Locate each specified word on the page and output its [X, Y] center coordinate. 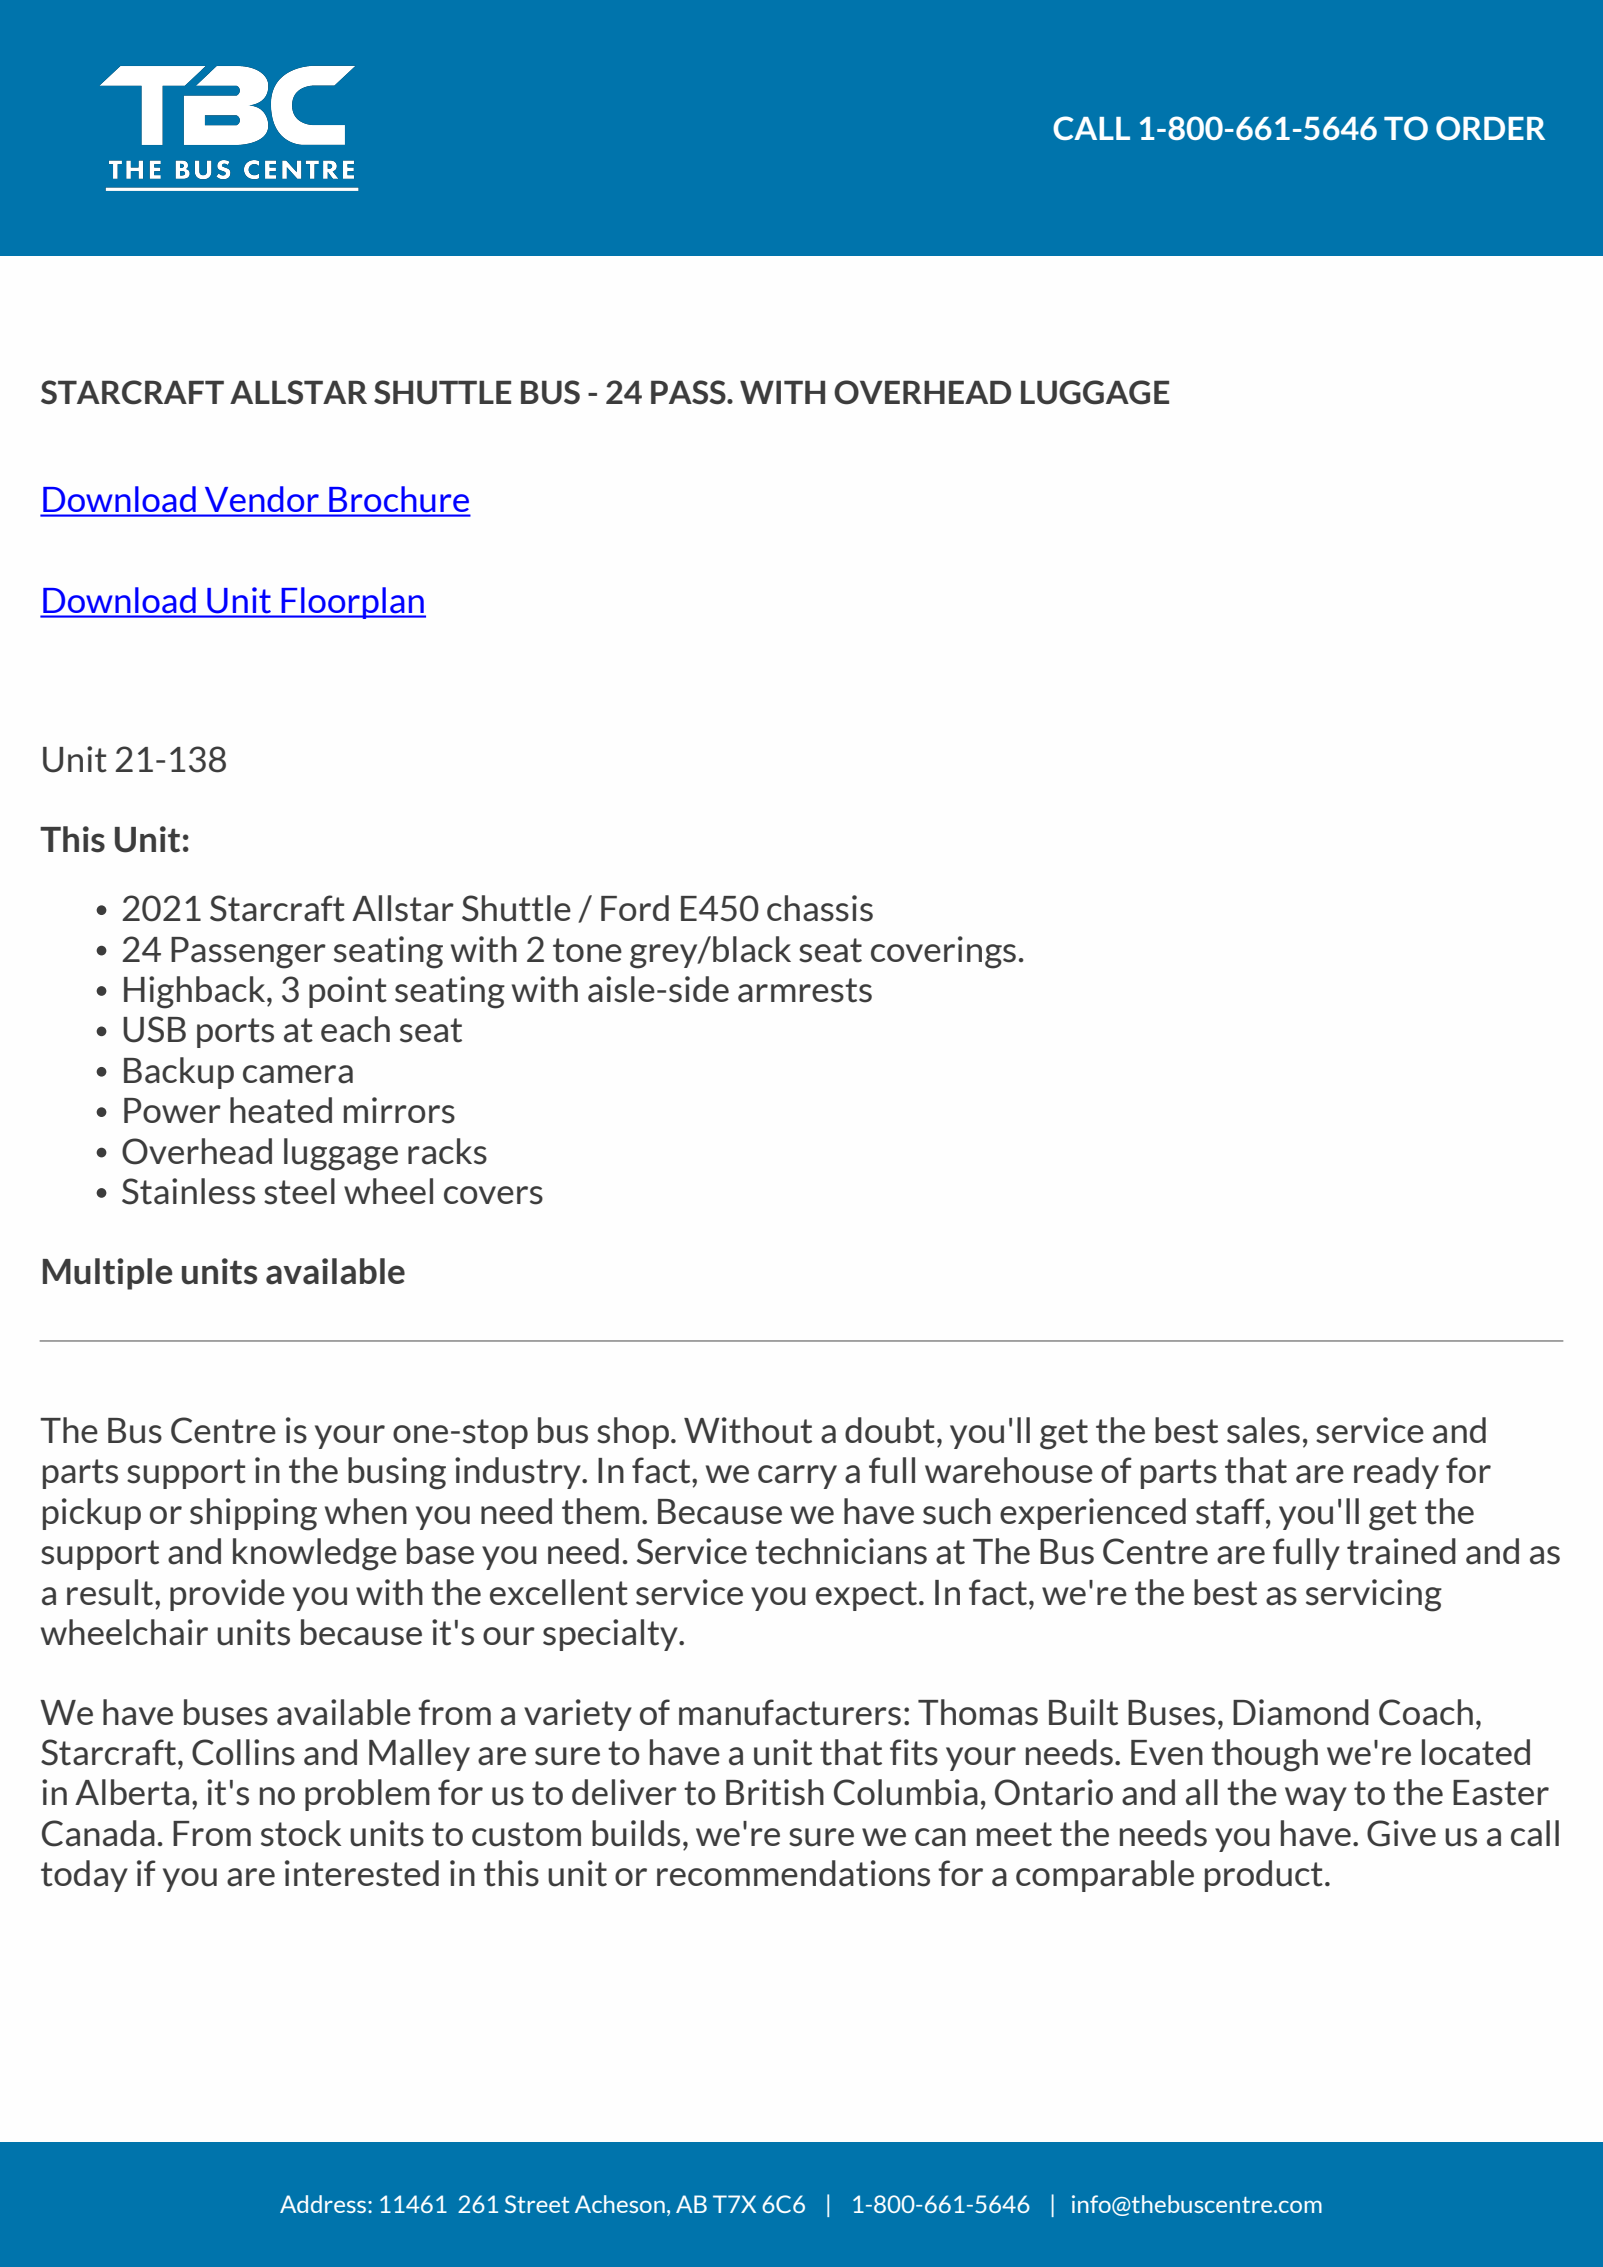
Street [537, 2204]
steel [299, 1191]
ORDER [1490, 128]
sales [1263, 1430]
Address [324, 2204]
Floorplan [352, 603]
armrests [805, 990]
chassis [820, 908]
